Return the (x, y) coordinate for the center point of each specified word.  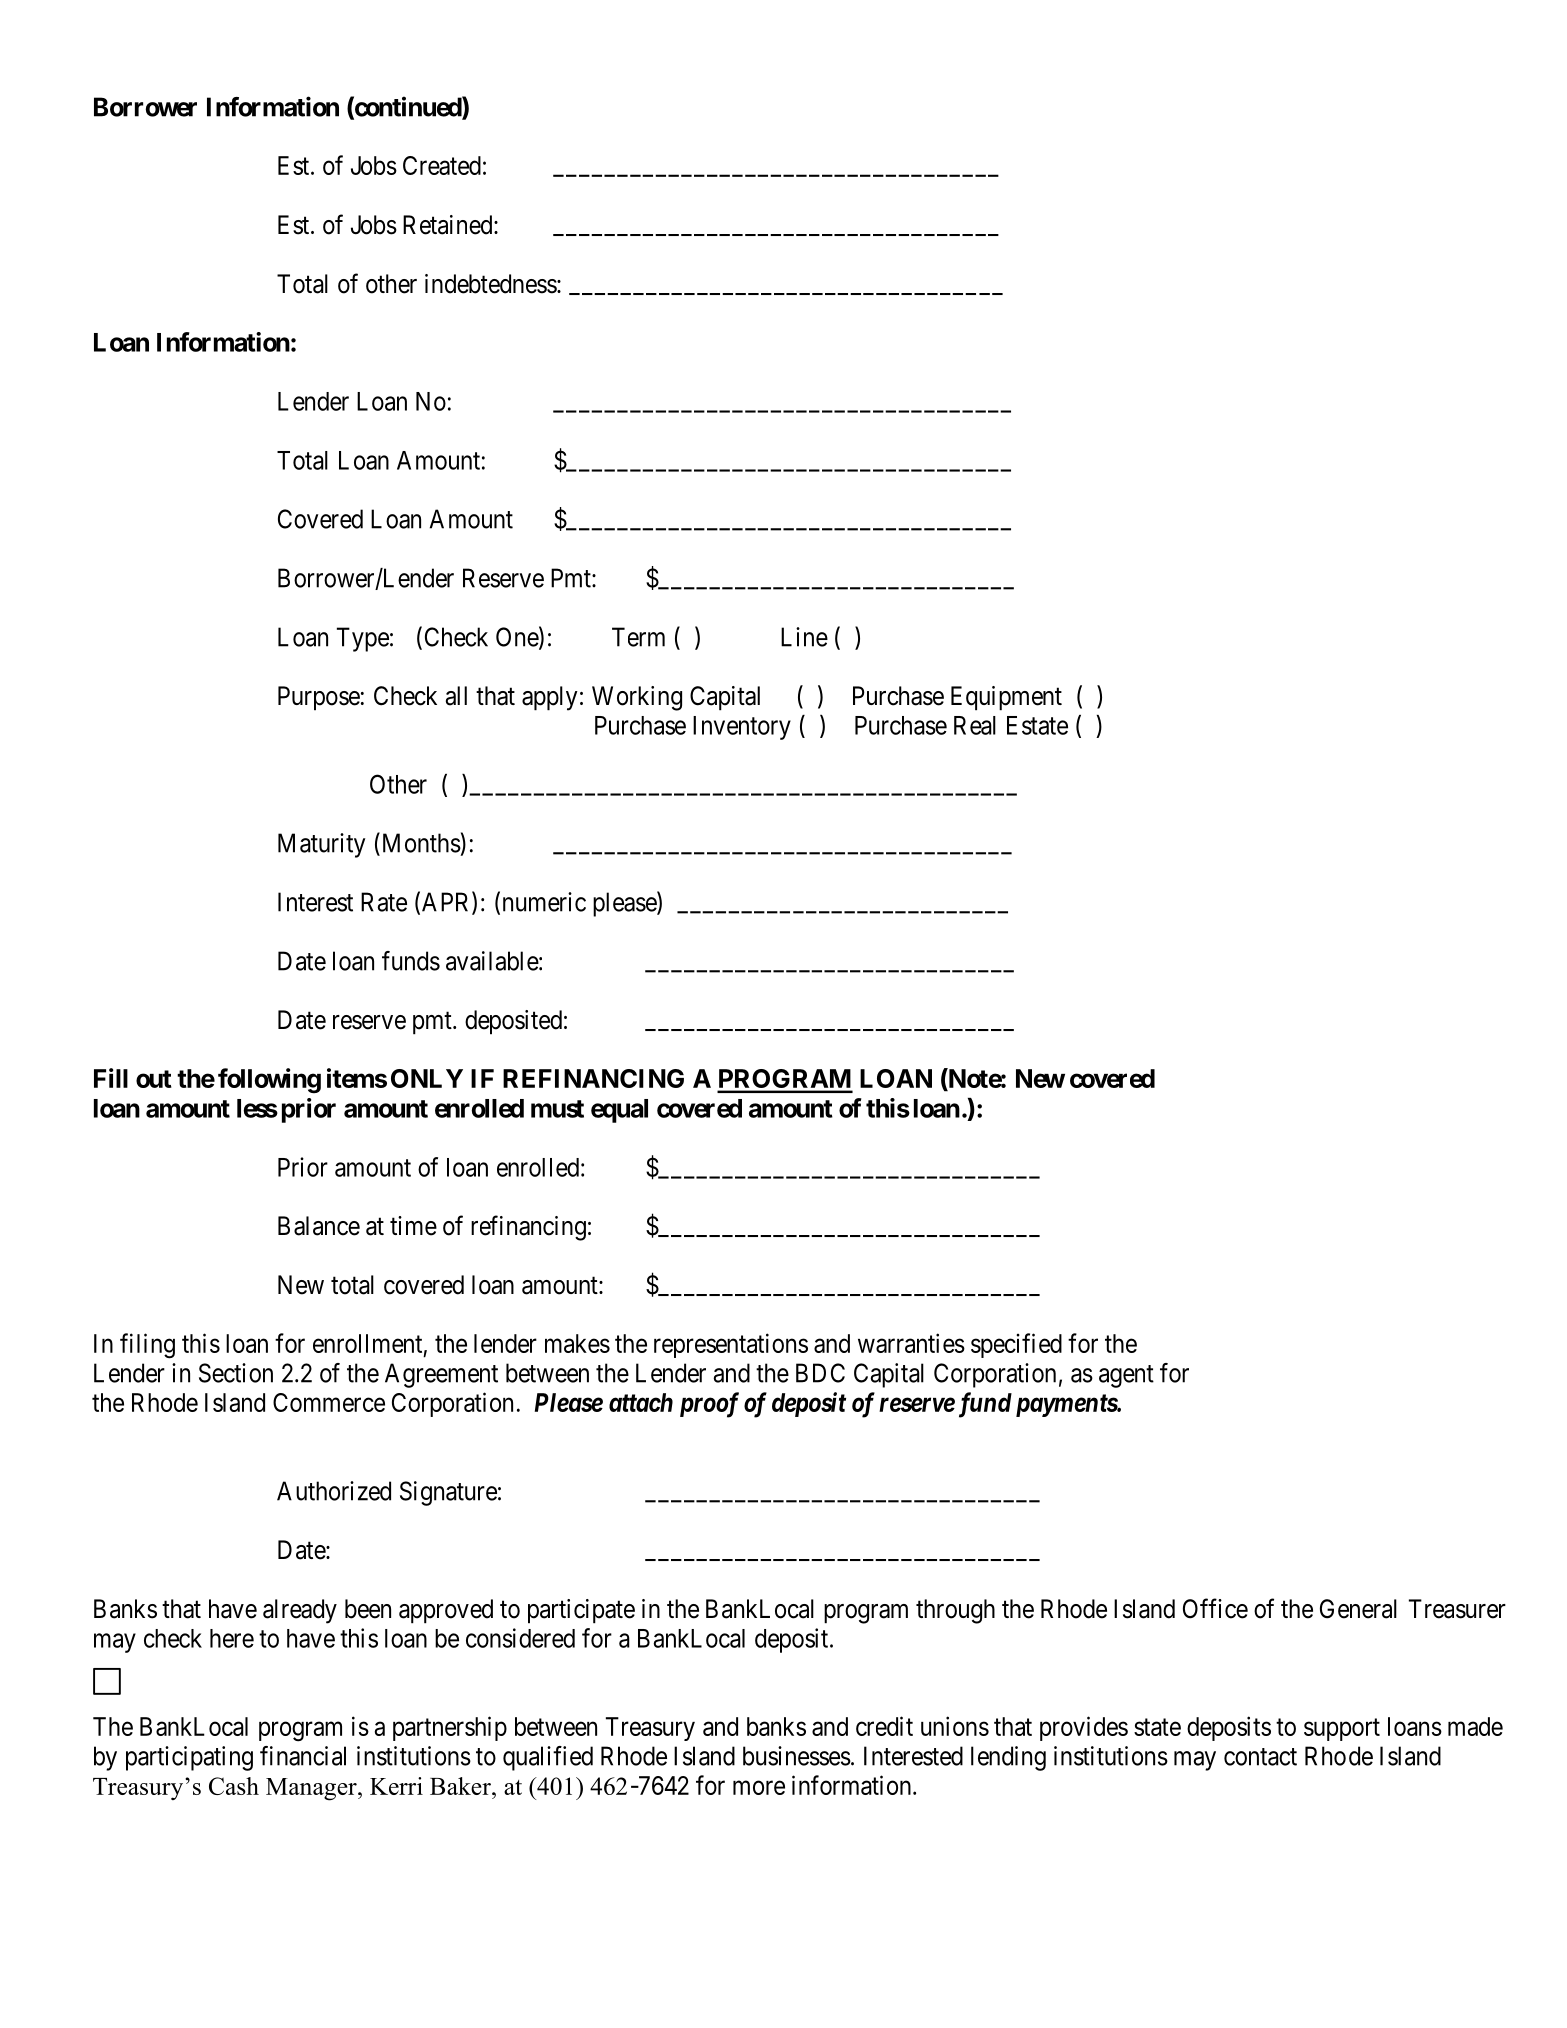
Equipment (1006, 698)
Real (975, 725)
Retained (449, 225)
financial (303, 1756)
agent (1126, 1376)
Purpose (319, 698)
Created (442, 165)
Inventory (742, 728)
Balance (319, 1226)
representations (731, 1345)
